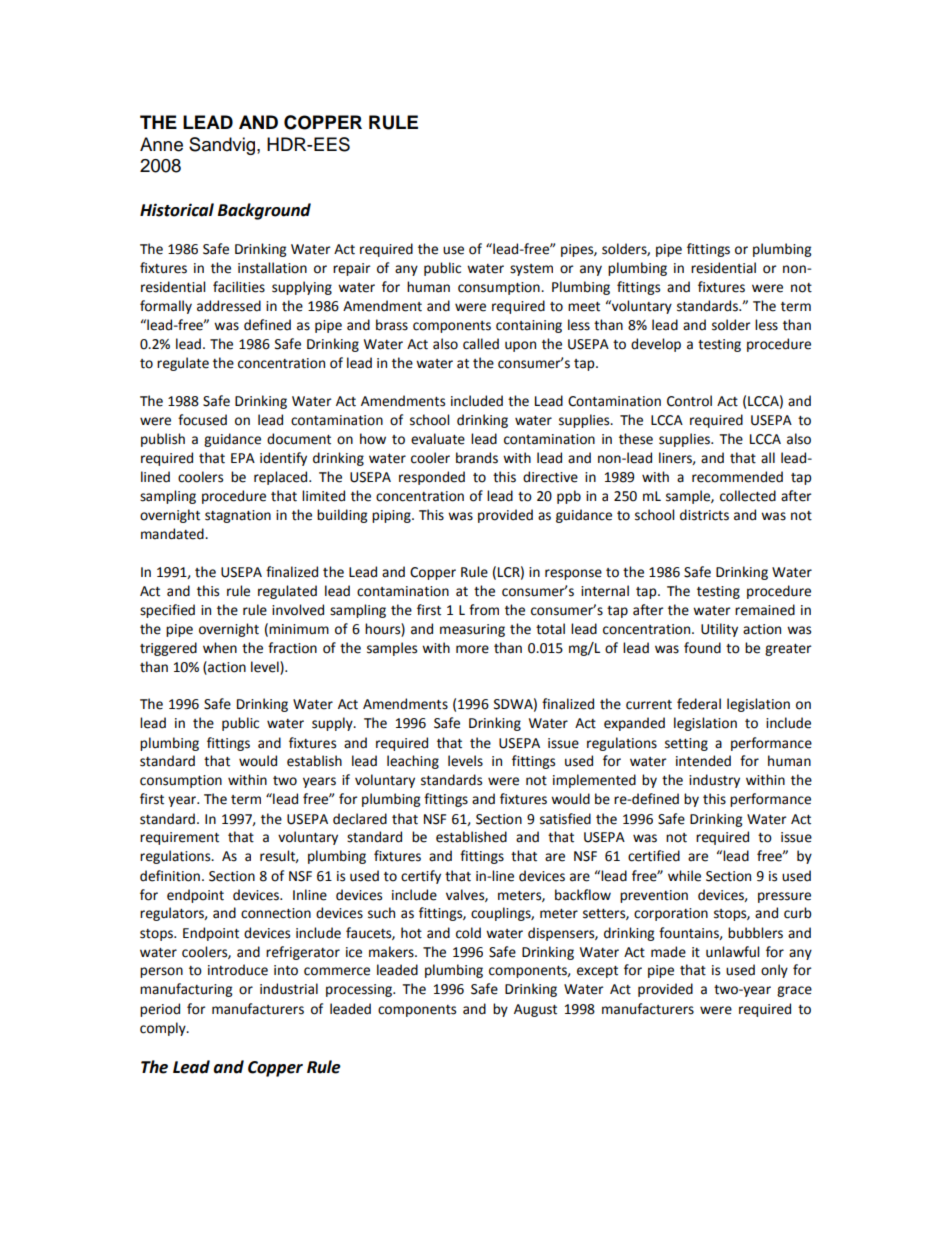 This screenshot has height=1233, width=952. What do you see at coordinates (535, 1010) in the screenshot?
I see `August` at bounding box center [535, 1010].
